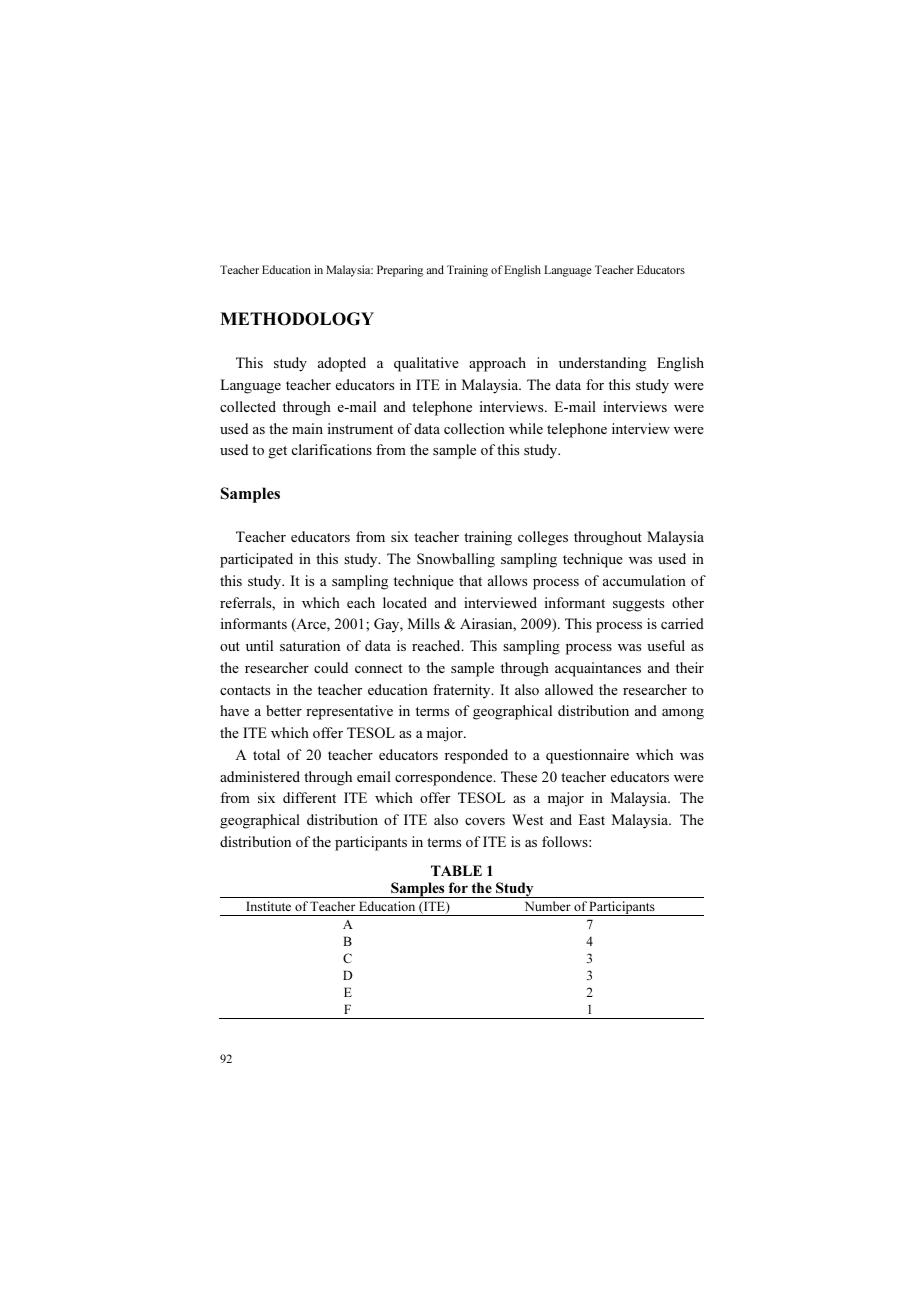 This image has width=924, height=1308. What do you see at coordinates (256, 560) in the image?
I see `participated` at bounding box center [256, 560].
